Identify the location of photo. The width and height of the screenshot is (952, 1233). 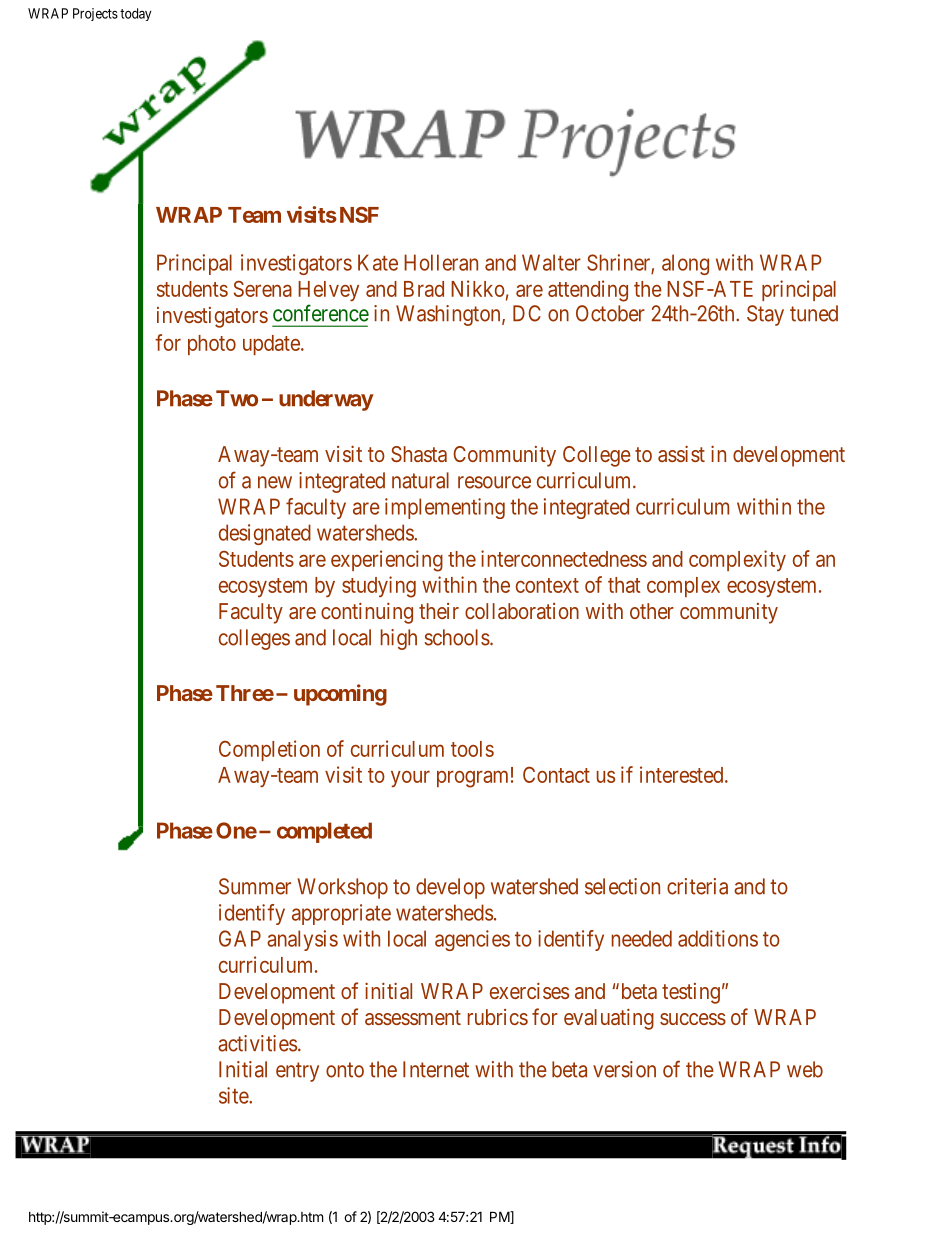
(212, 345).
